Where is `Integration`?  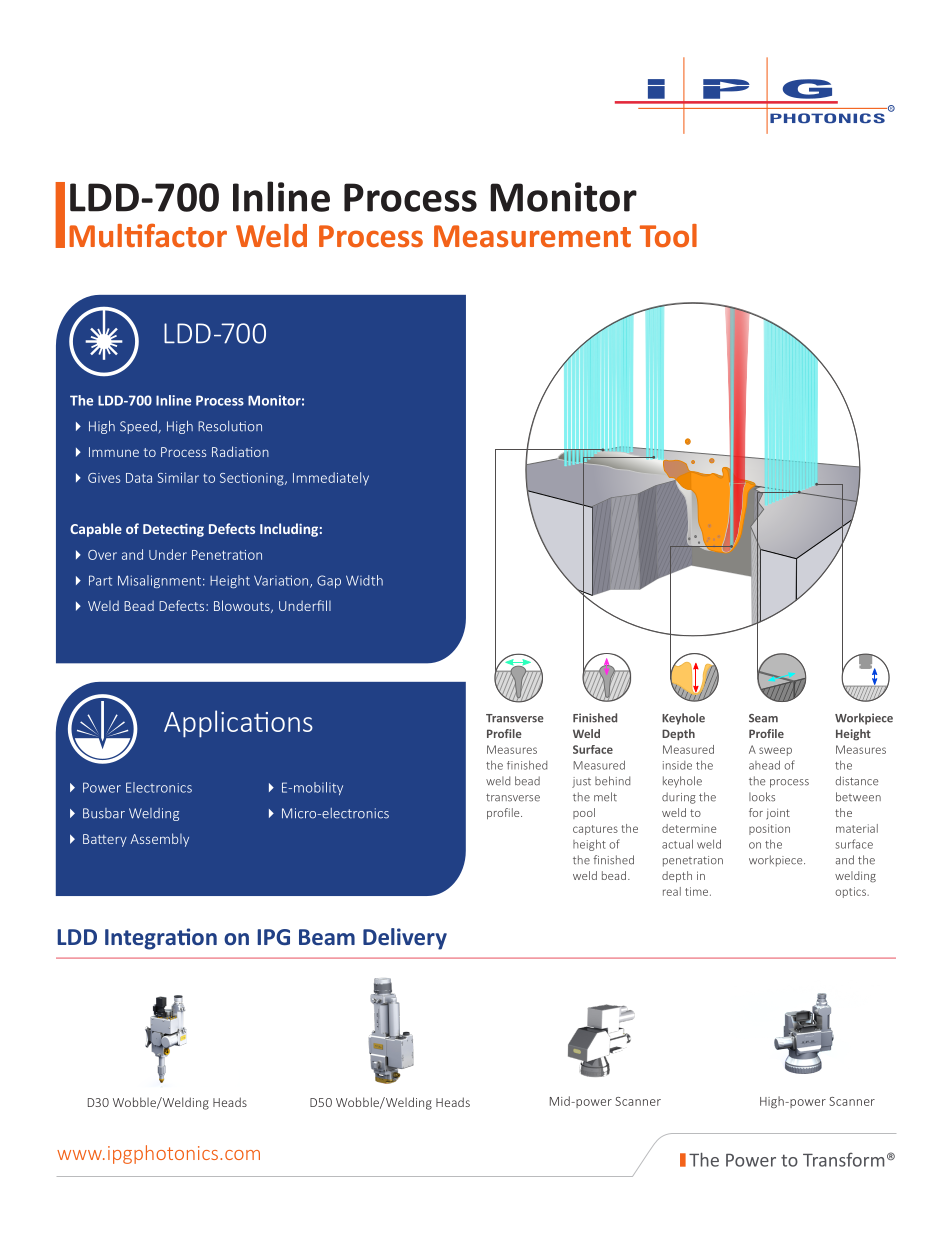
Integration is located at coordinates (161, 939).
